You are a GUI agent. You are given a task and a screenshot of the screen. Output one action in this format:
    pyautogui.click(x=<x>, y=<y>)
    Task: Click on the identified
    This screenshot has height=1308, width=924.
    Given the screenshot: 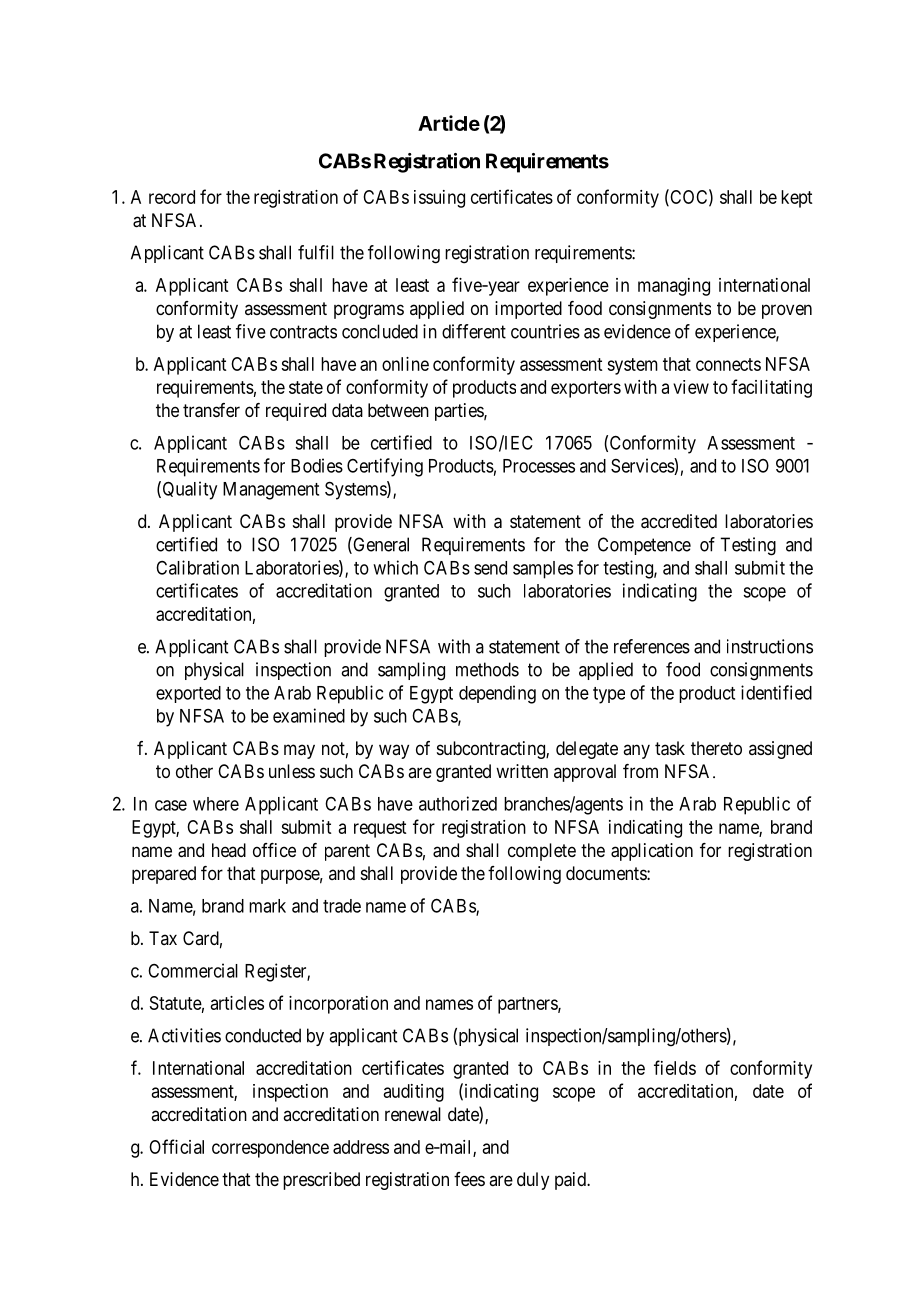 What is the action you would take?
    pyautogui.click(x=776, y=692)
